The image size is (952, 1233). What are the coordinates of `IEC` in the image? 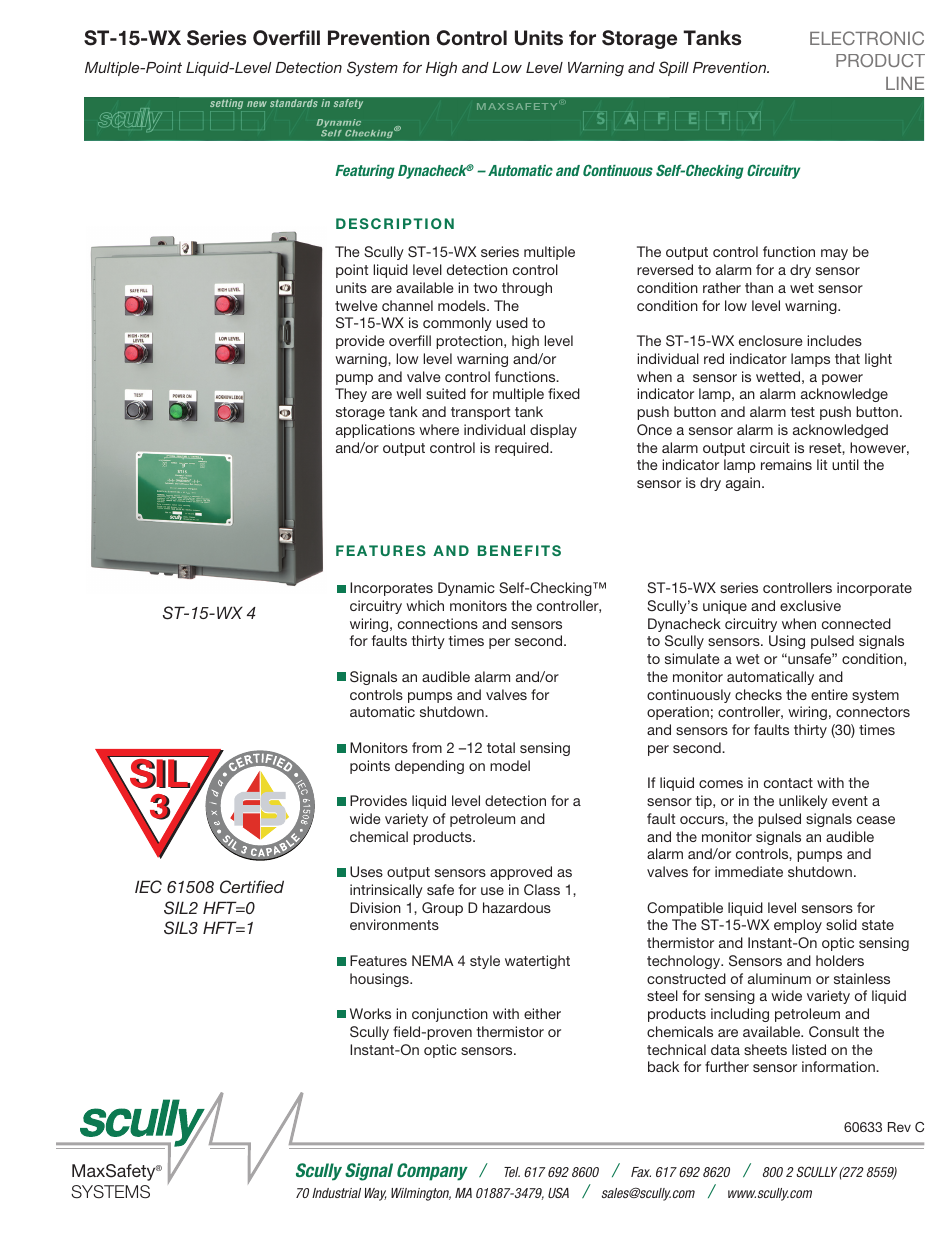 It's located at (148, 887).
